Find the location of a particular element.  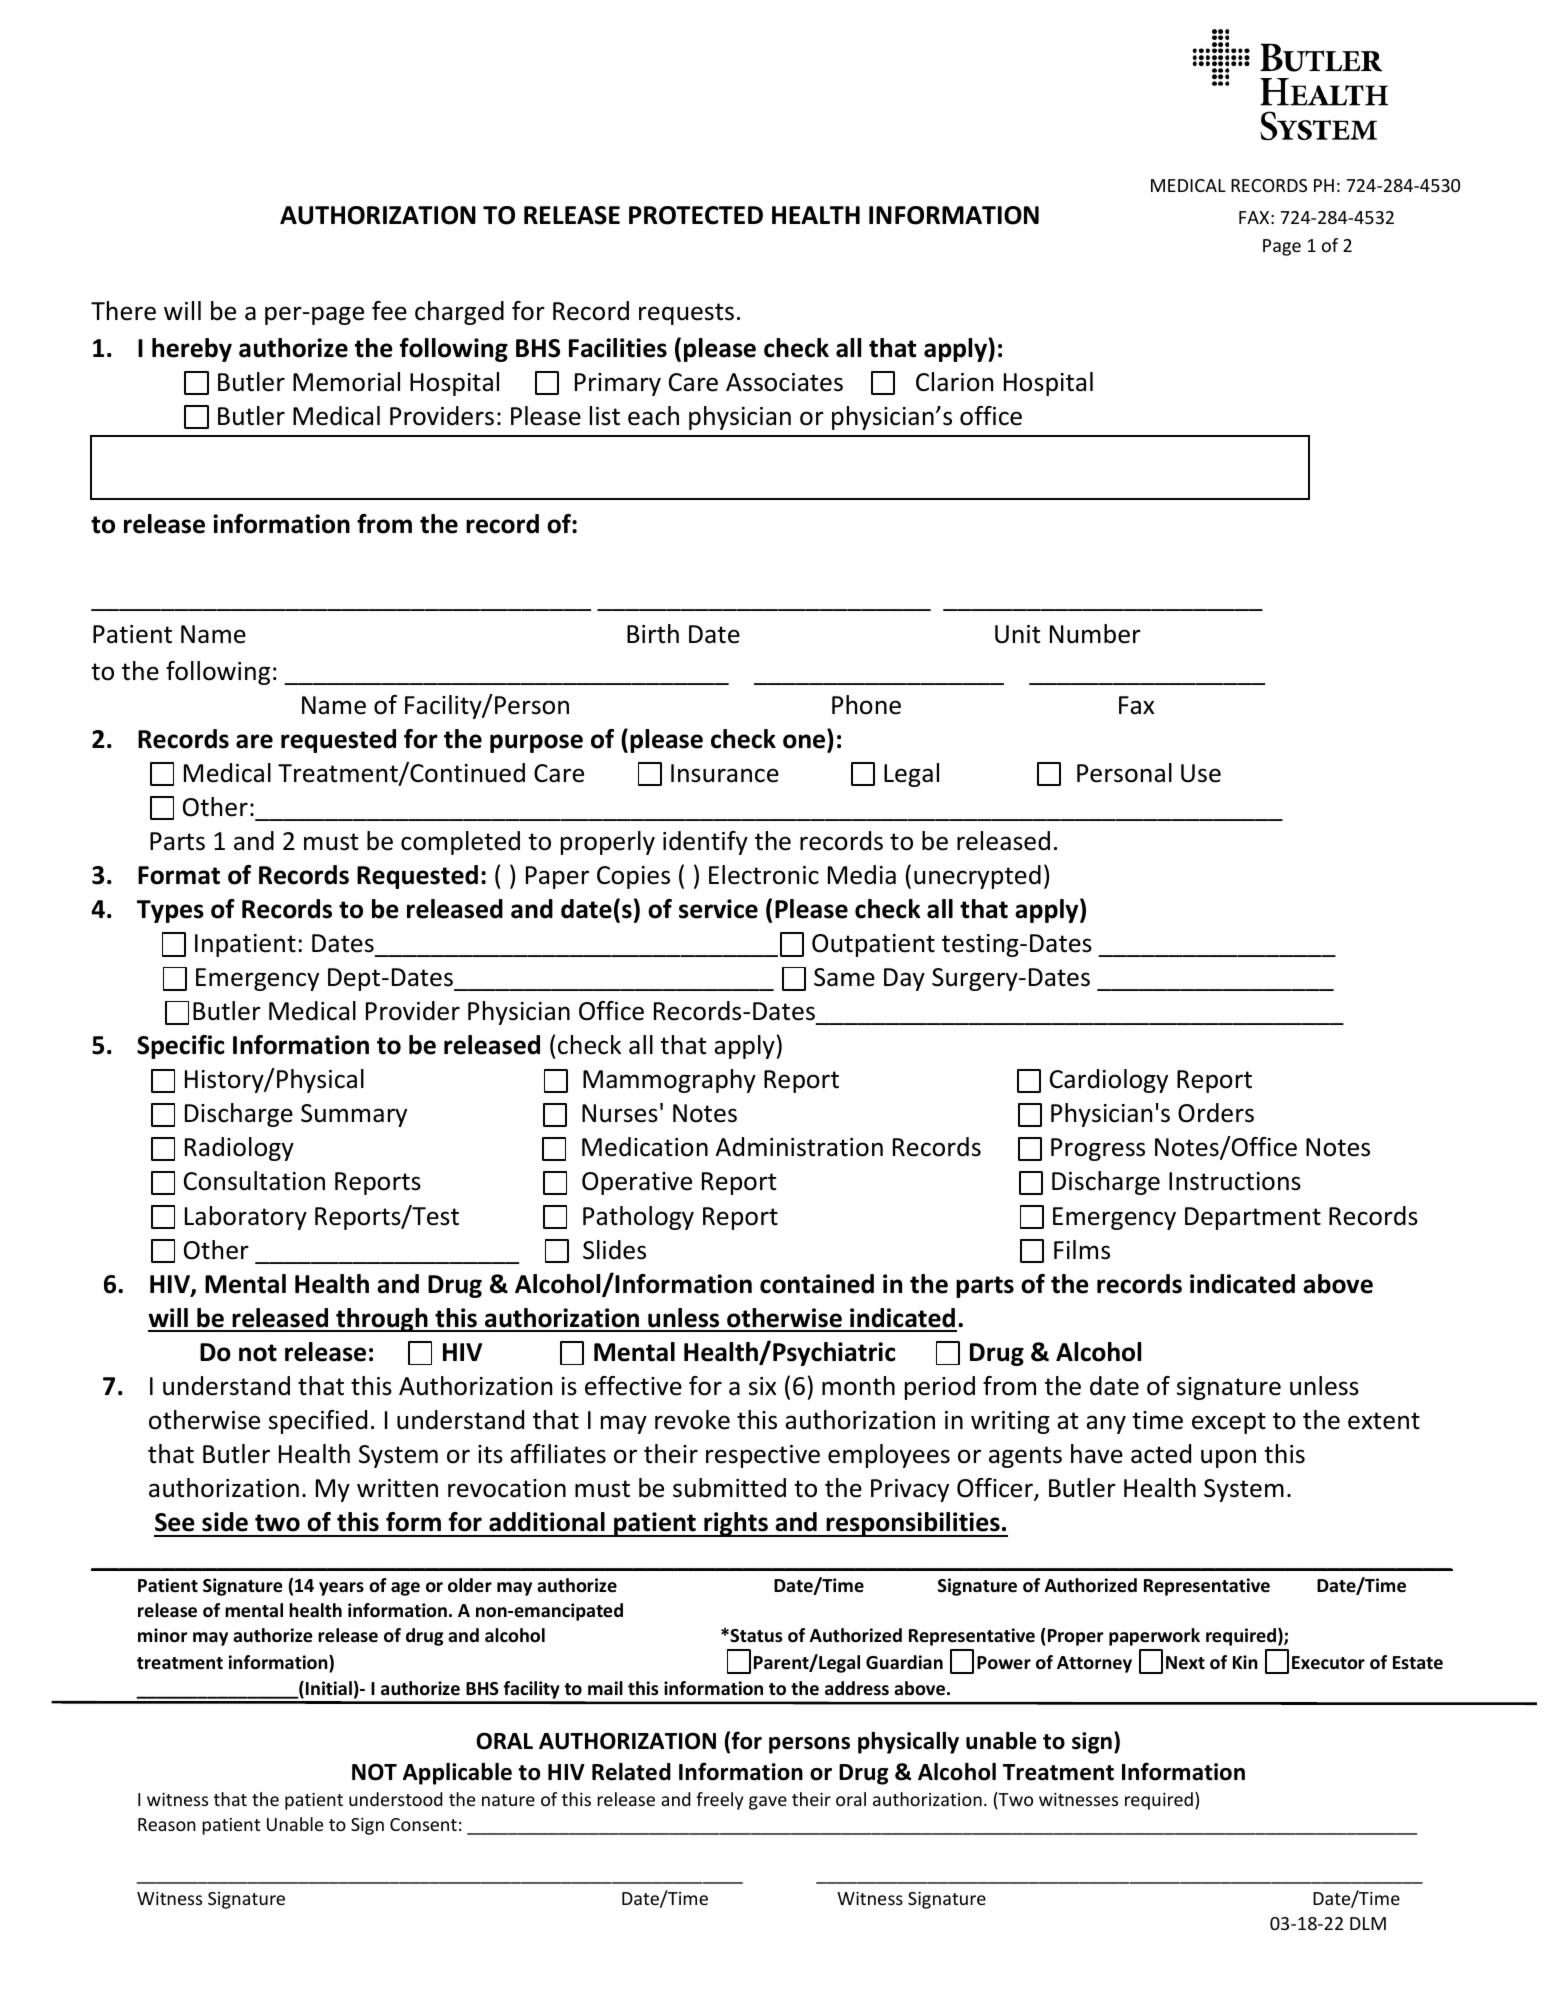

Summary is located at coordinates (354, 1115).
